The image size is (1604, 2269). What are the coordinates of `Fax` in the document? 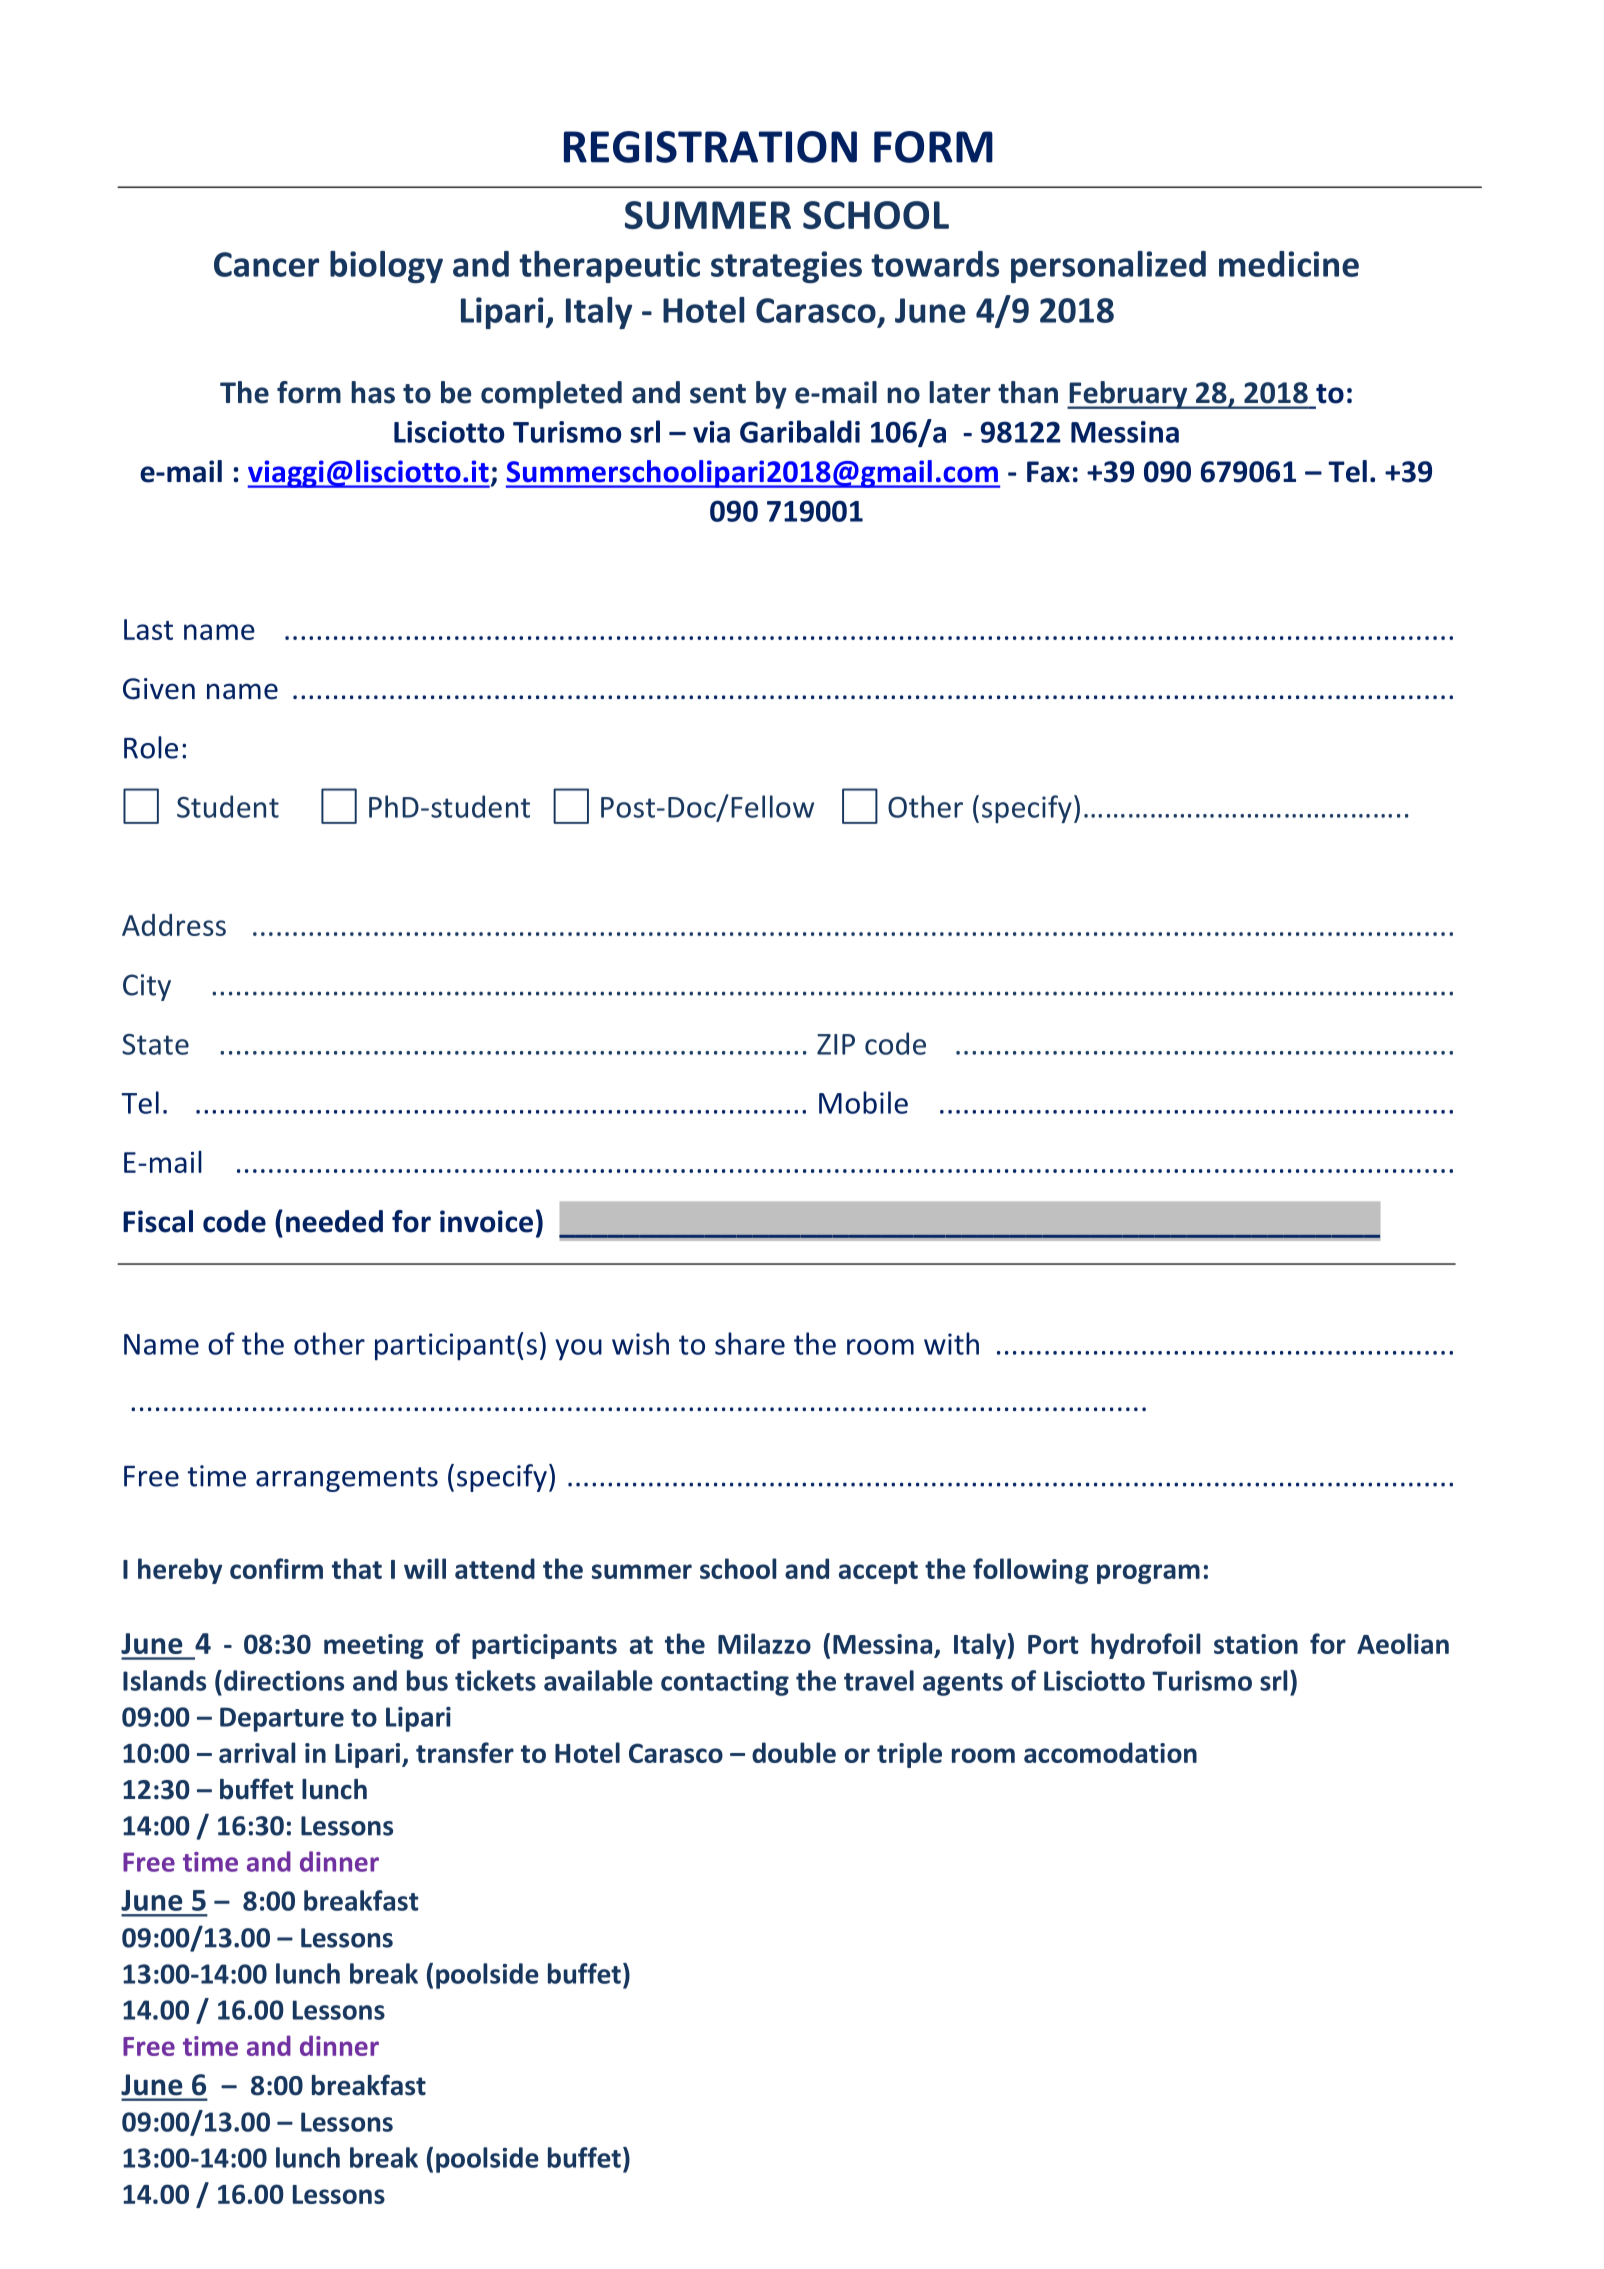 It's located at (1048, 472).
